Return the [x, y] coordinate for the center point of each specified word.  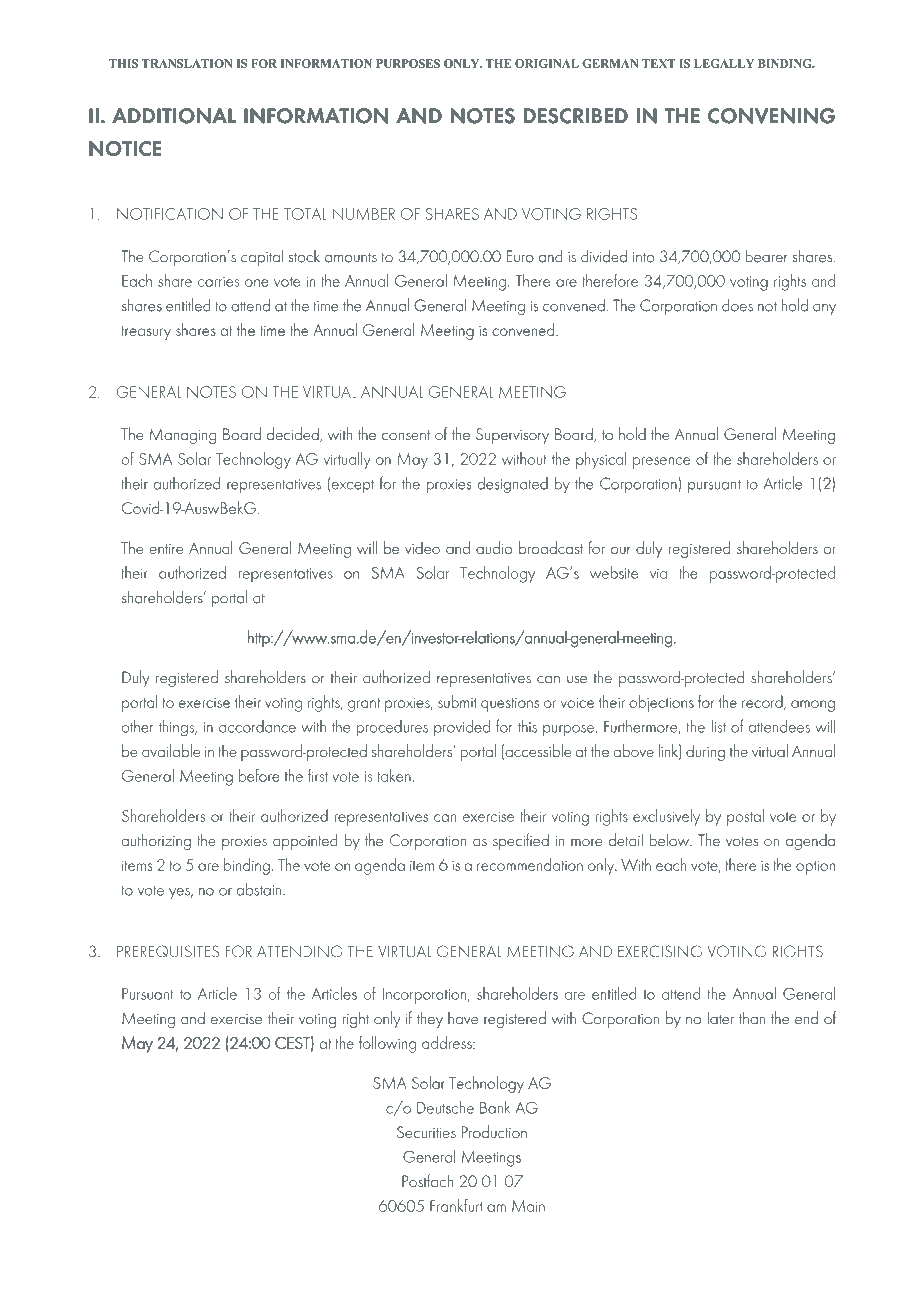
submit [457, 701]
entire [166, 549]
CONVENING [771, 116]
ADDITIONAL [174, 116]
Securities [426, 1132]
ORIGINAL [547, 63]
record [763, 702]
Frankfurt [456, 1205]
